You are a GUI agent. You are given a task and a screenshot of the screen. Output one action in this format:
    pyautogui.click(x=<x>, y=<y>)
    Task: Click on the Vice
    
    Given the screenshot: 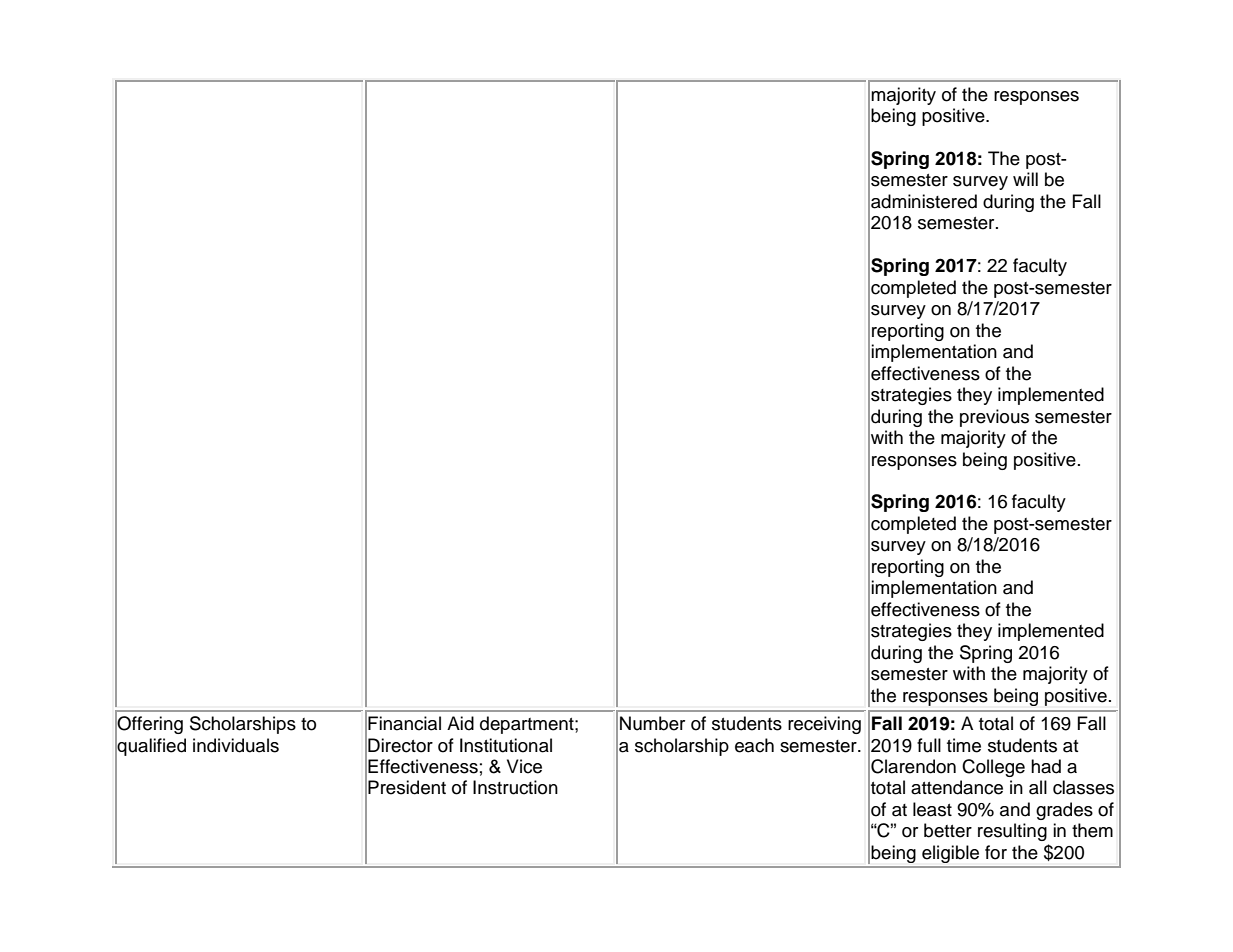 What is the action you would take?
    pyautogui.click(x=524, y=766)
